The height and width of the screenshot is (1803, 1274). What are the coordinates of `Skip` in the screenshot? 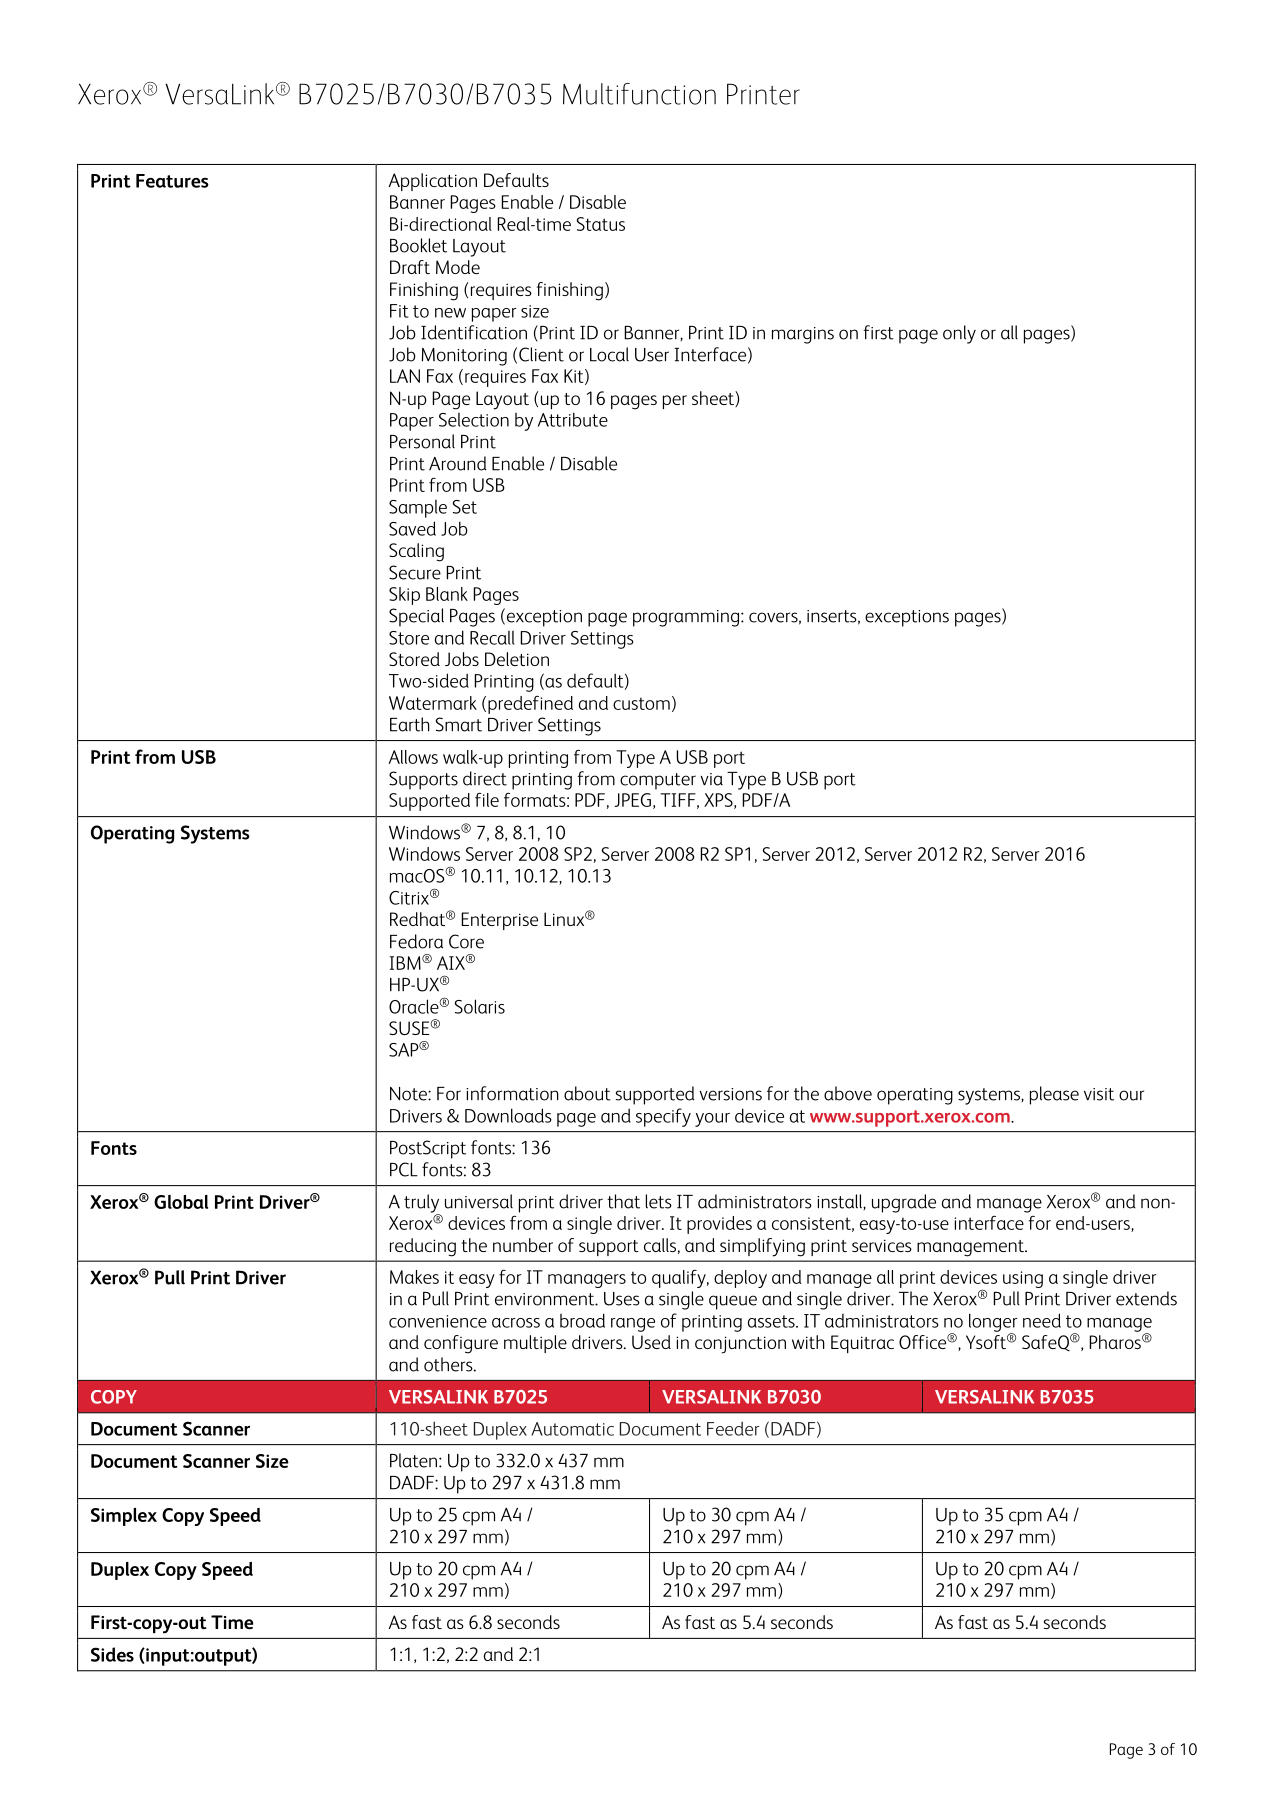 It's located at (404, 596).
